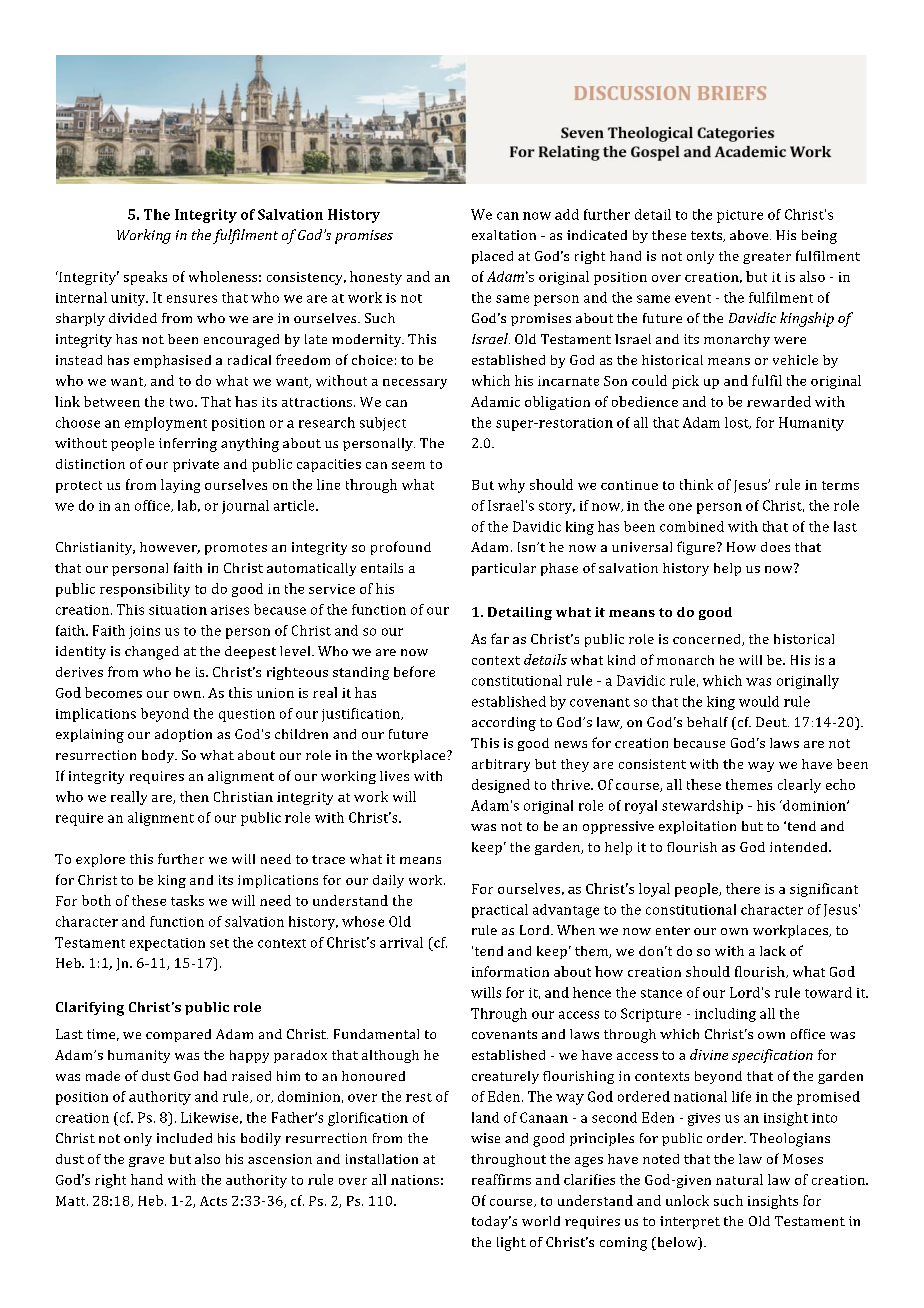 The height and width of the document is (1308, 924). What do you see at coordinates (504, 569) in the document?
I see `particular` at bounding box center [504, 569].
